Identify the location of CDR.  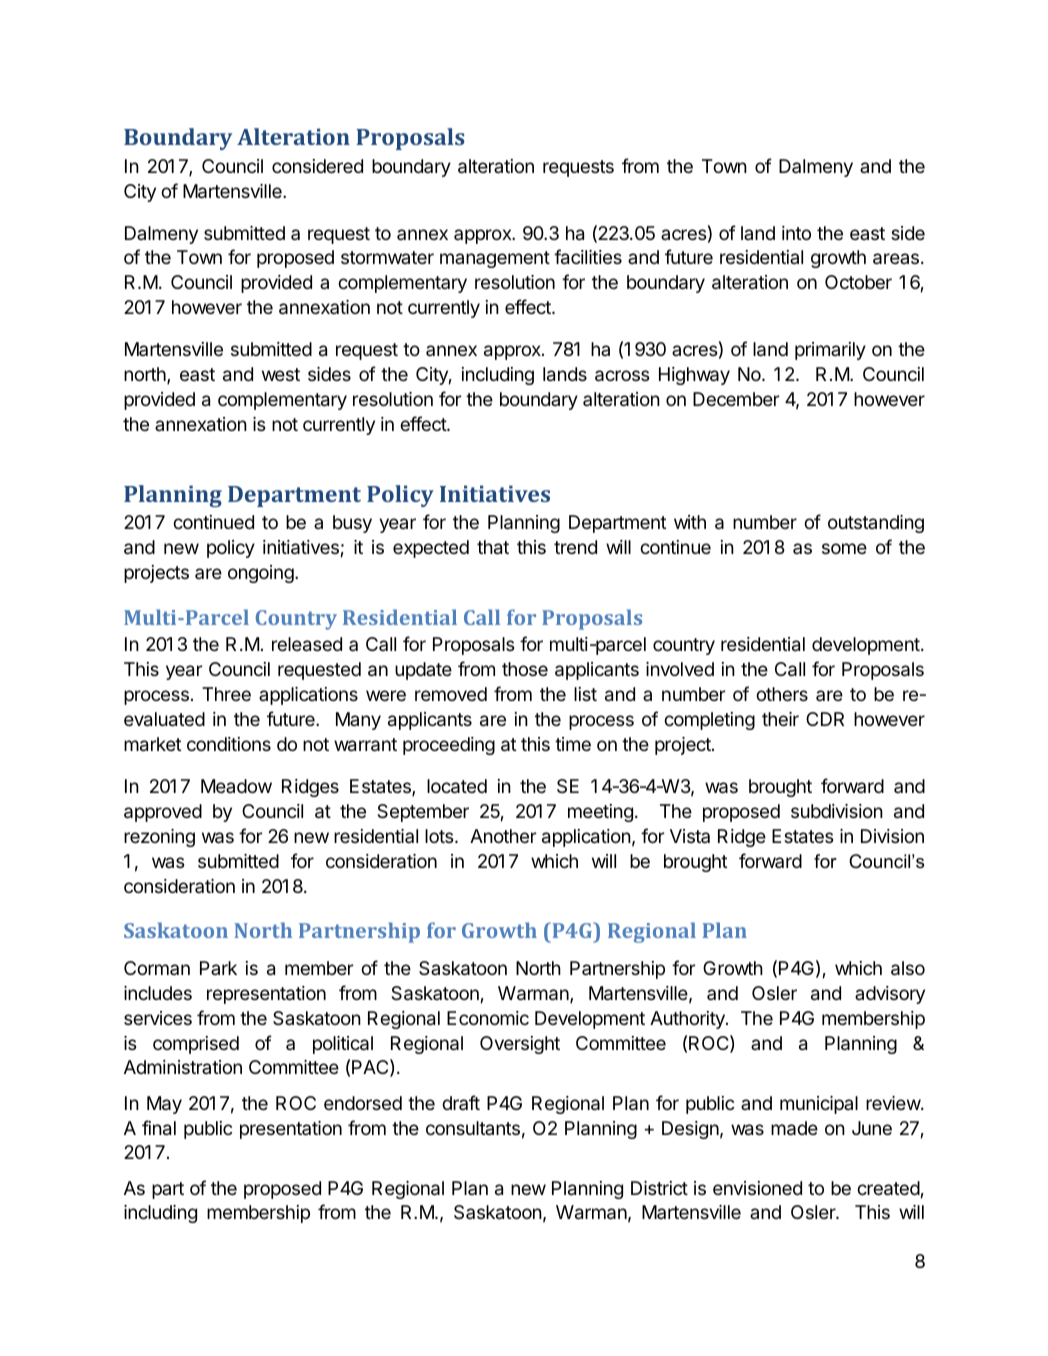
(825, 719).
